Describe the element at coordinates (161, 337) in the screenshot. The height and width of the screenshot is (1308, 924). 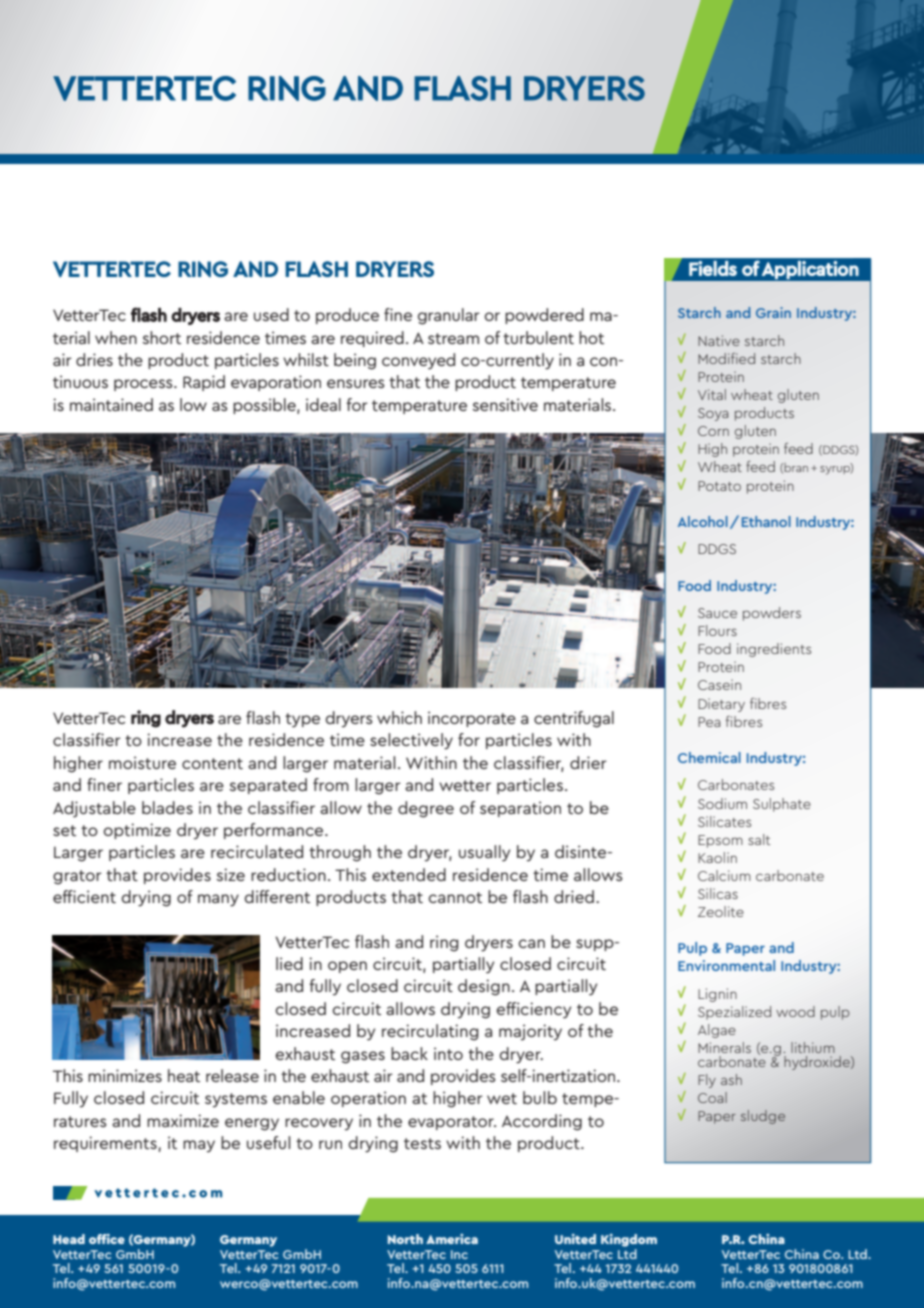
I see `short` at that location.
